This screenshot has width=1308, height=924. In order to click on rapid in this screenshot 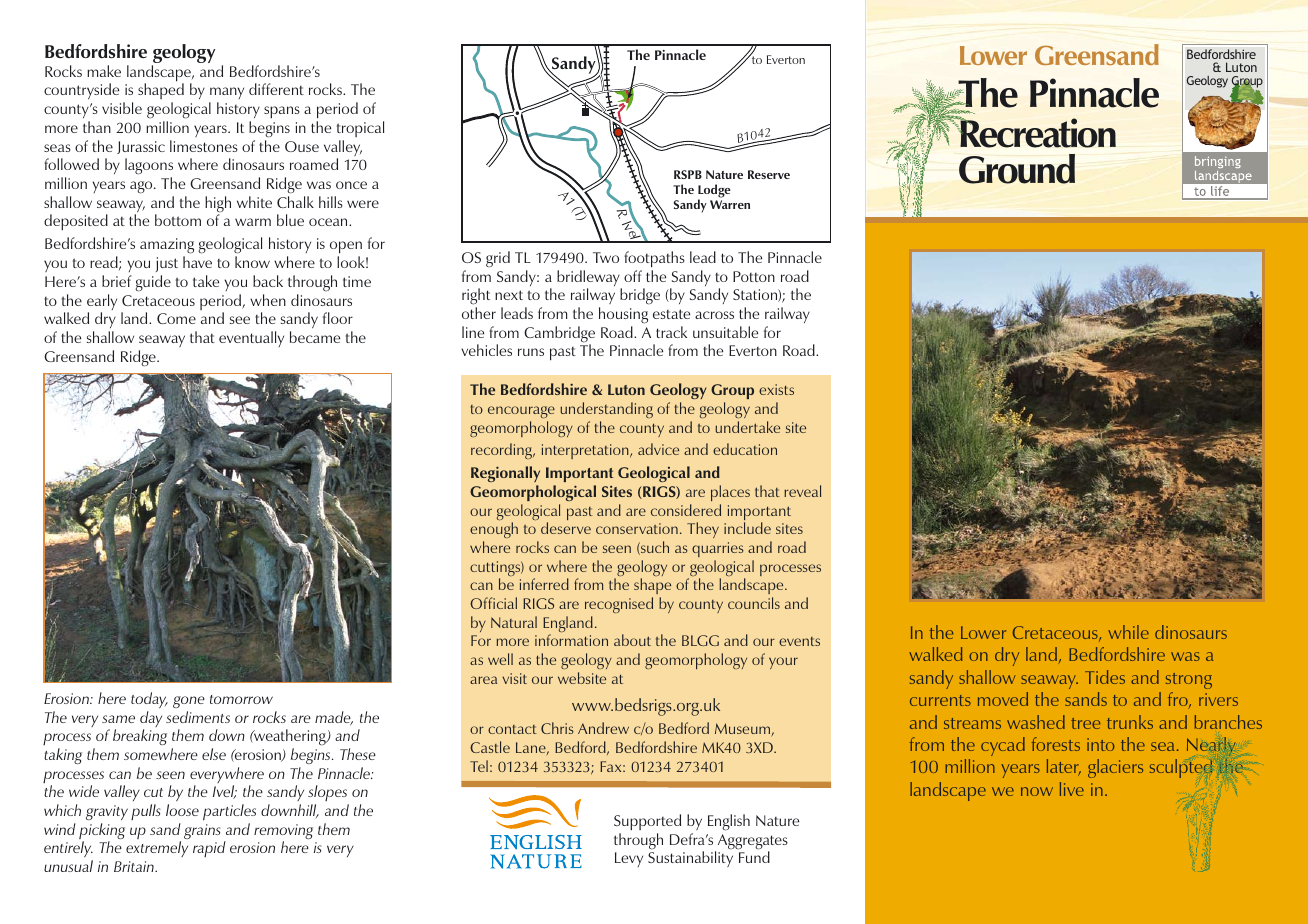, I will do `click(209, 849)`.
